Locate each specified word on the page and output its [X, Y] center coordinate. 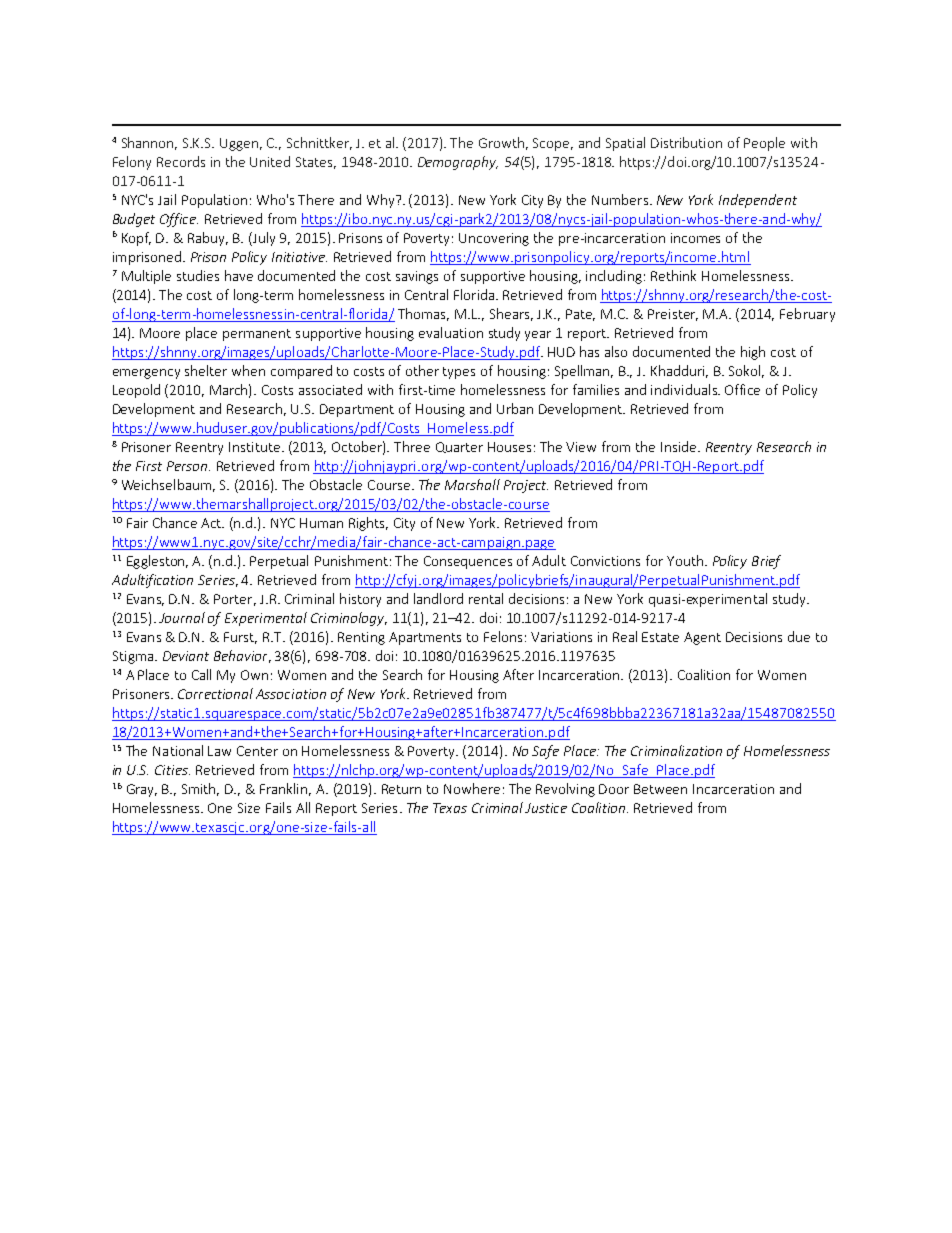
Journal [182, 617]
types [459, 373]
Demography [458, 163]
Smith [200, 789]
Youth [685, 560]
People [764, 144]
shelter [206, 370]
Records [181, 161]
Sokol [746, 371]
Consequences [468, 562]
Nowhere [472, 788]
